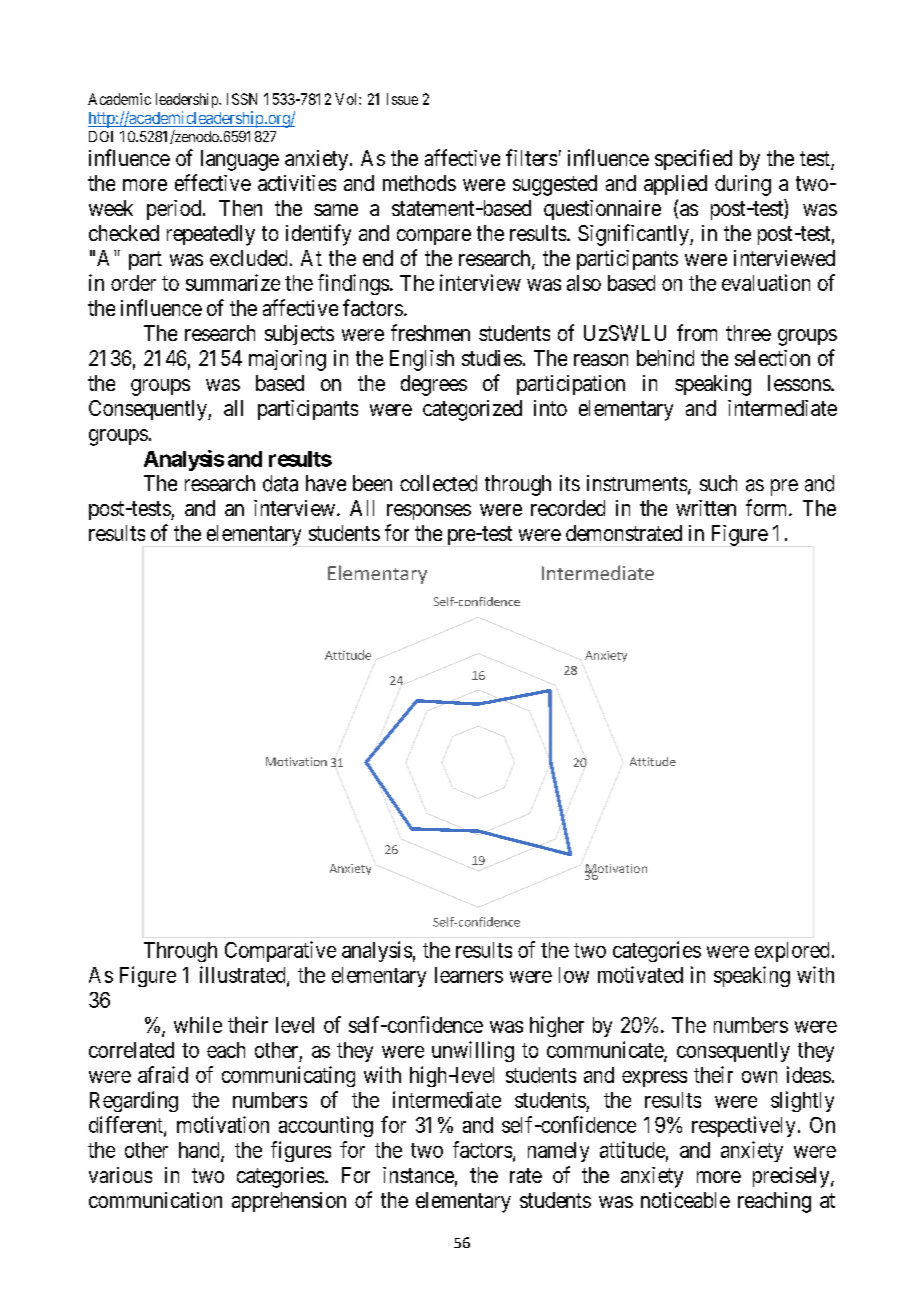 This screenshot has width=924, height=1308. What do you see at coordinates (558, 1152) in the screenshot?
I see `namely` at bounding box center [558, 1152].
